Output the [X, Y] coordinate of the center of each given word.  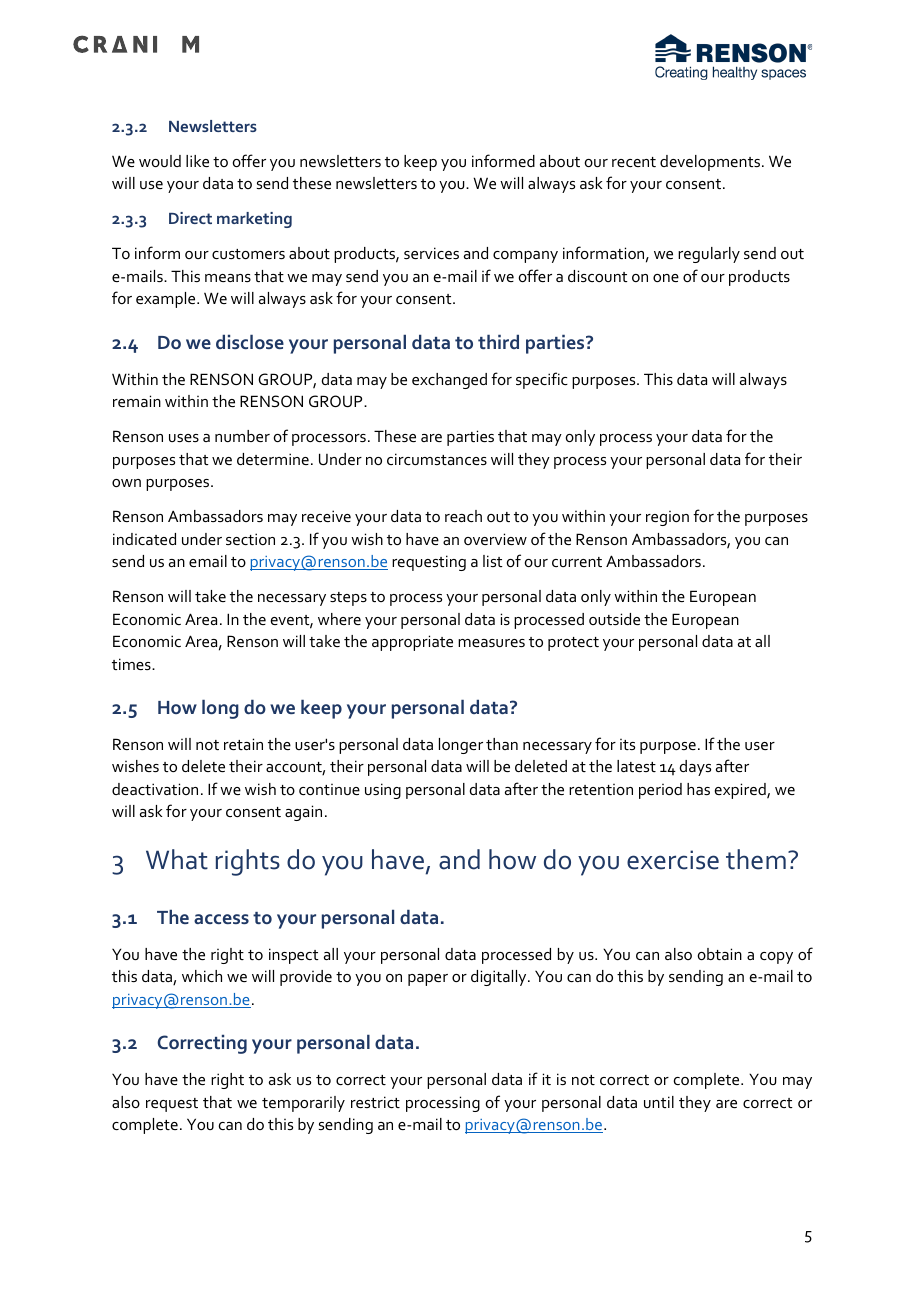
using [383, 791]
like [197, 161]
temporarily [303, 1104]
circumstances [437, 459]
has [698, 789]
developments [710, 163]
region [667, 518]
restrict [375, 1102]
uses [184, 438]
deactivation [155, 789]
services [431, 253]
